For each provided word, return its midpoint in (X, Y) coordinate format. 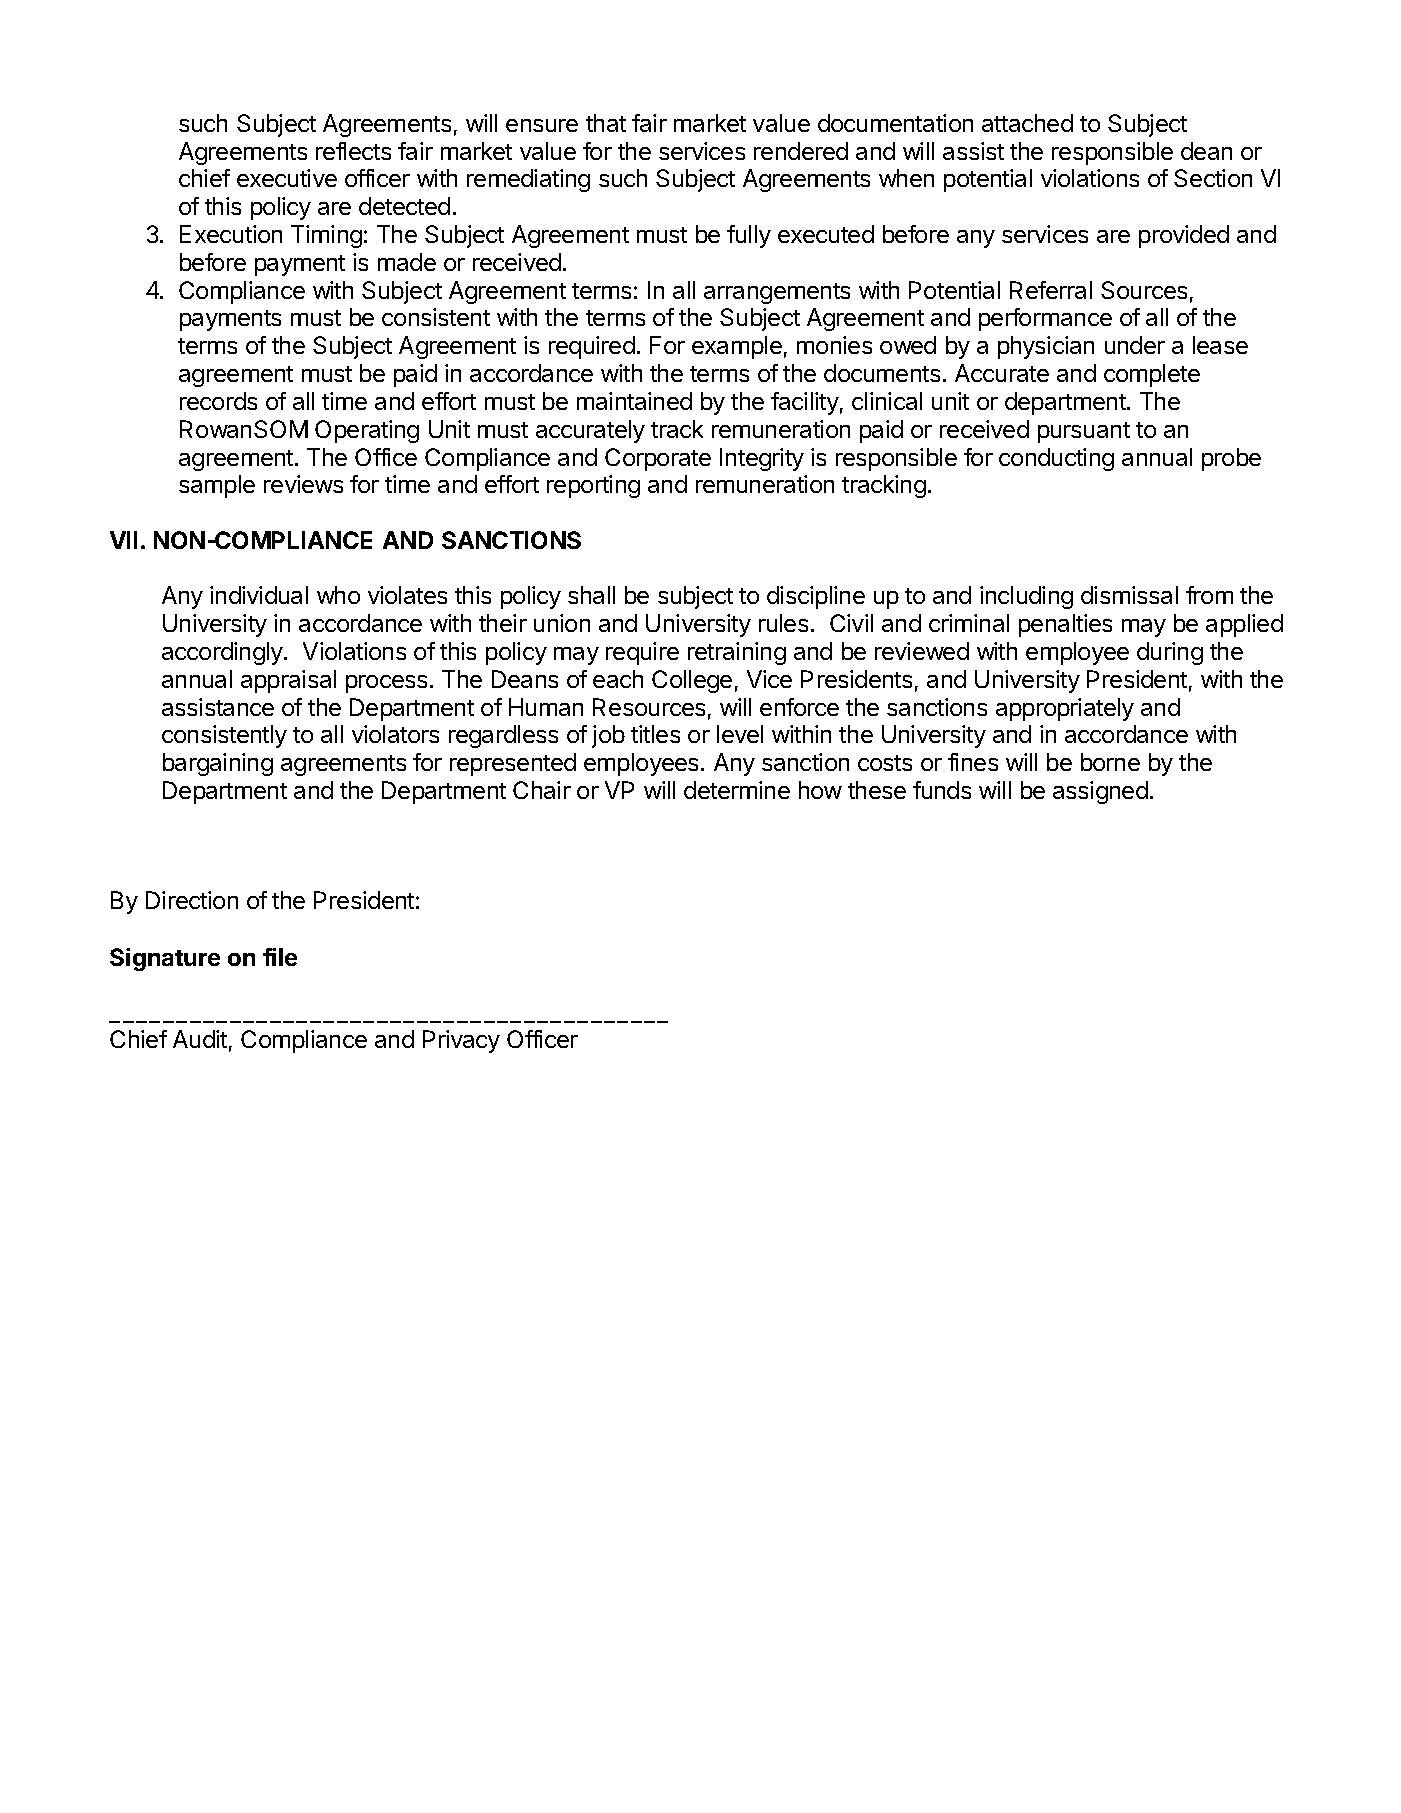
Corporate (658, 459)
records (218, 401)
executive (287, 178)
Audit (200, 1039)
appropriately (1065, 709)
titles (655, 734)
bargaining (218, 764)
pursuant (1084, 432)
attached (1027, 123)
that (606, 123)
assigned (1100, 792)
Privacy (461, 1041)
